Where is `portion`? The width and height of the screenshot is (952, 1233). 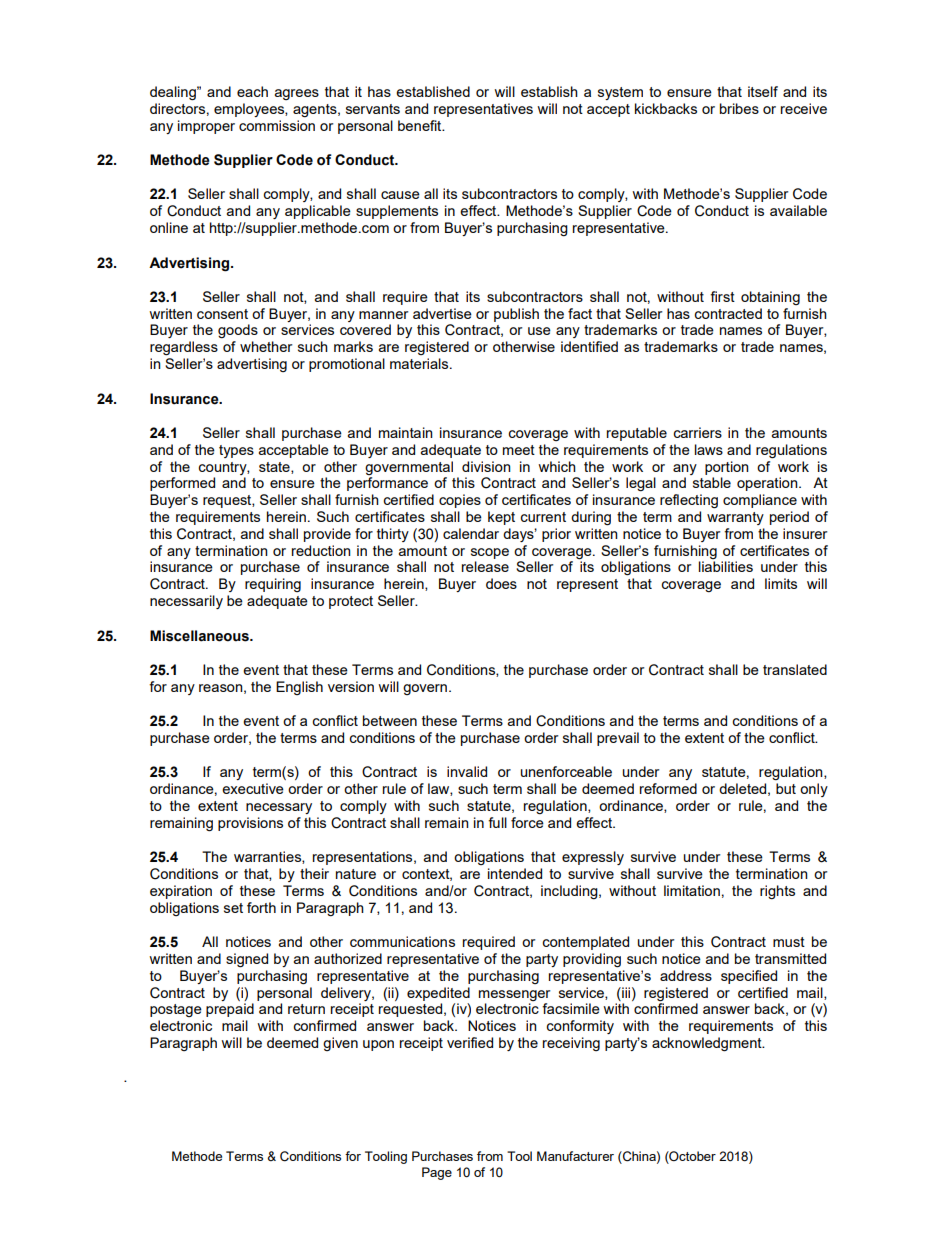 portion is located at coordinates (727, 468).
